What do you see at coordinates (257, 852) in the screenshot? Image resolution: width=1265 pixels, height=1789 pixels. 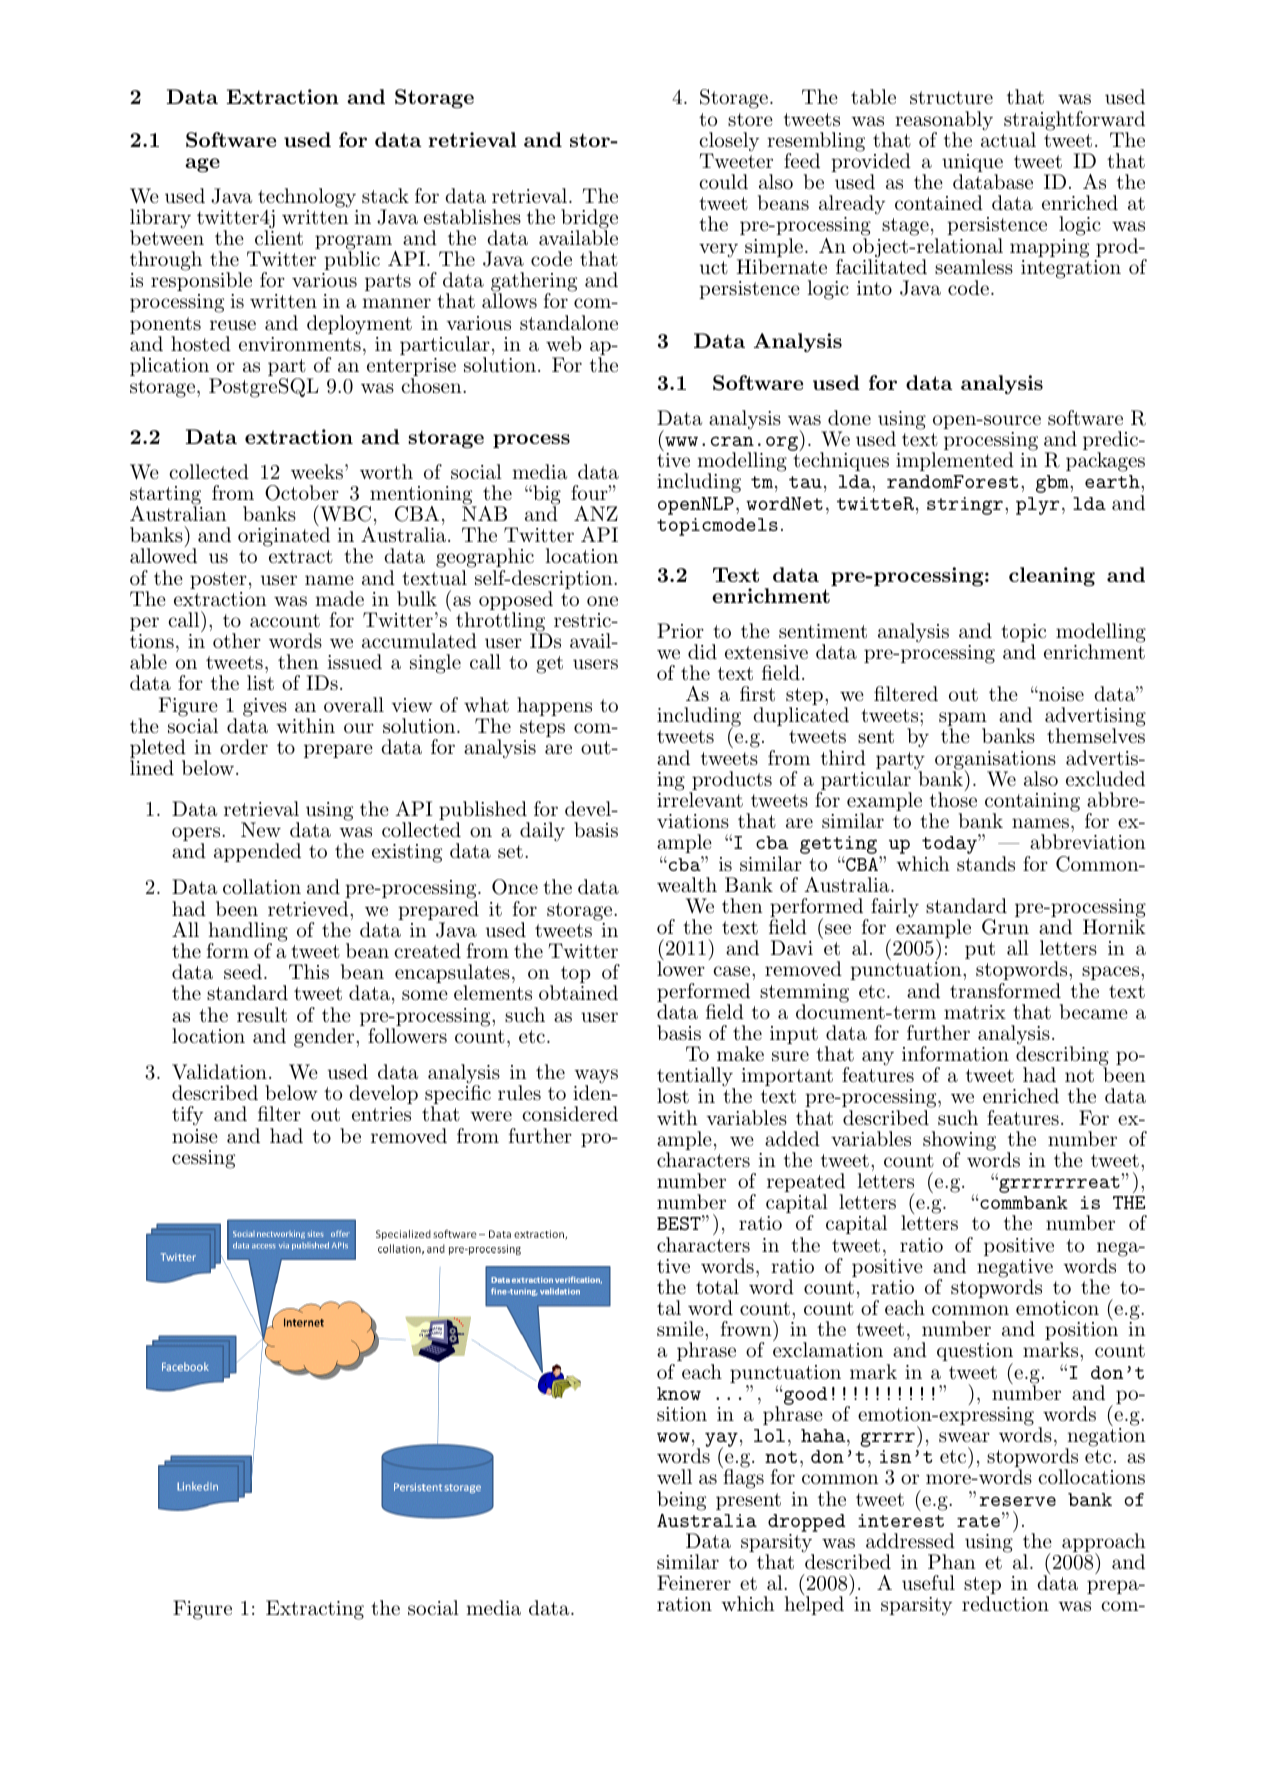 I see `appended` at bounding box center [257, 852].
